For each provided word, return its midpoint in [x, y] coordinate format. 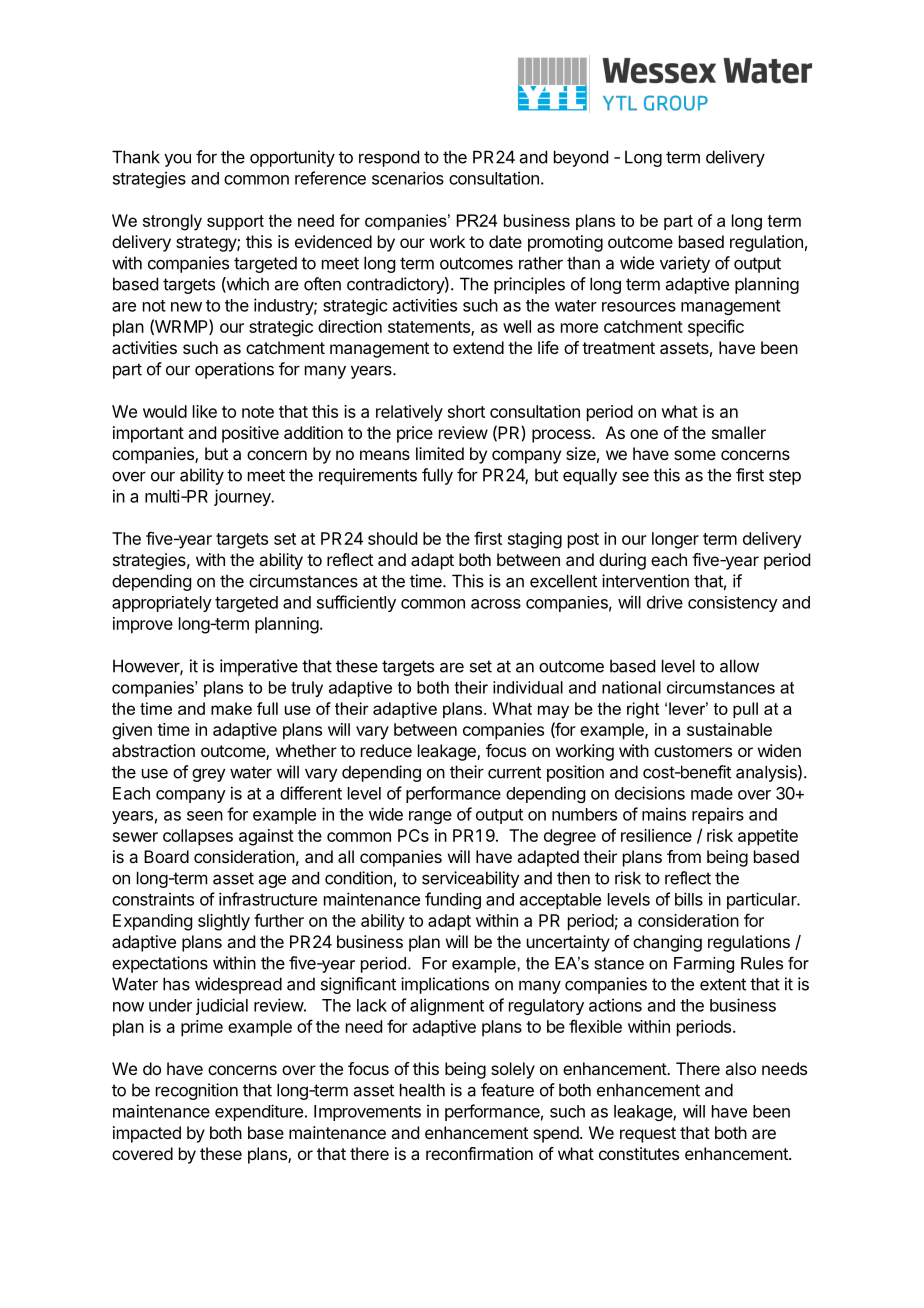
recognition [197, 1091]
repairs [718, 815]
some [695, 455]
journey [243, 497]
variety [685, 264]
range [430, 817]
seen [205, 816]
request [648, 1135]
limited [440, 453]
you [177, 160]
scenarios [408, 178]
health [422, 1090]
